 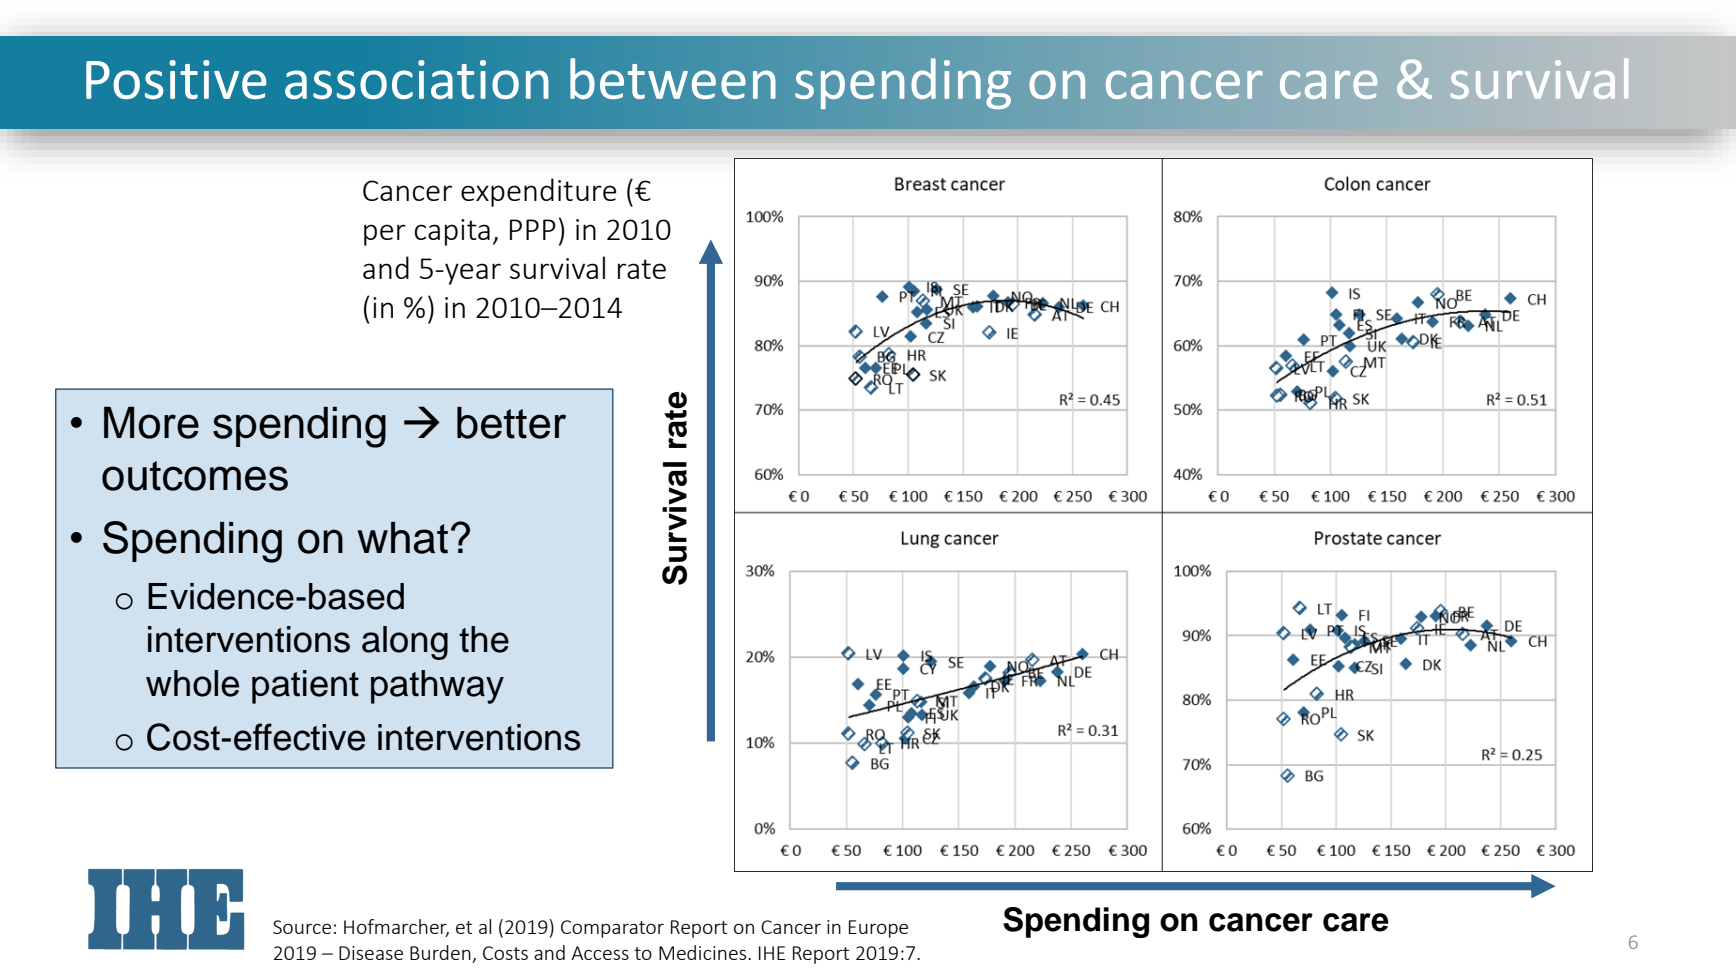 What do you see at coordinates (302, 927) in the page?
I see `Source` at bounding box center [302, 927].
